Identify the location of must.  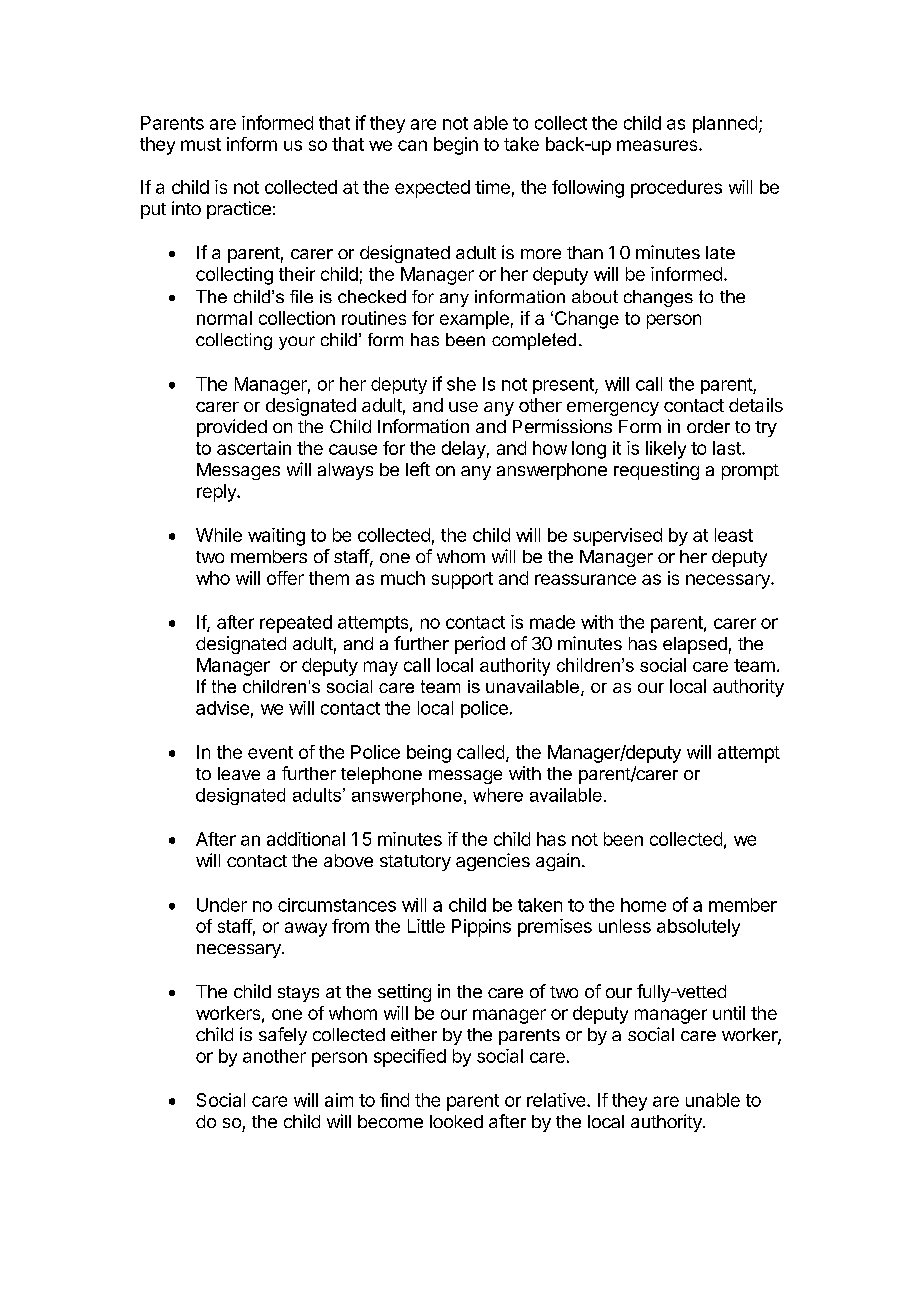
(201, 144).
